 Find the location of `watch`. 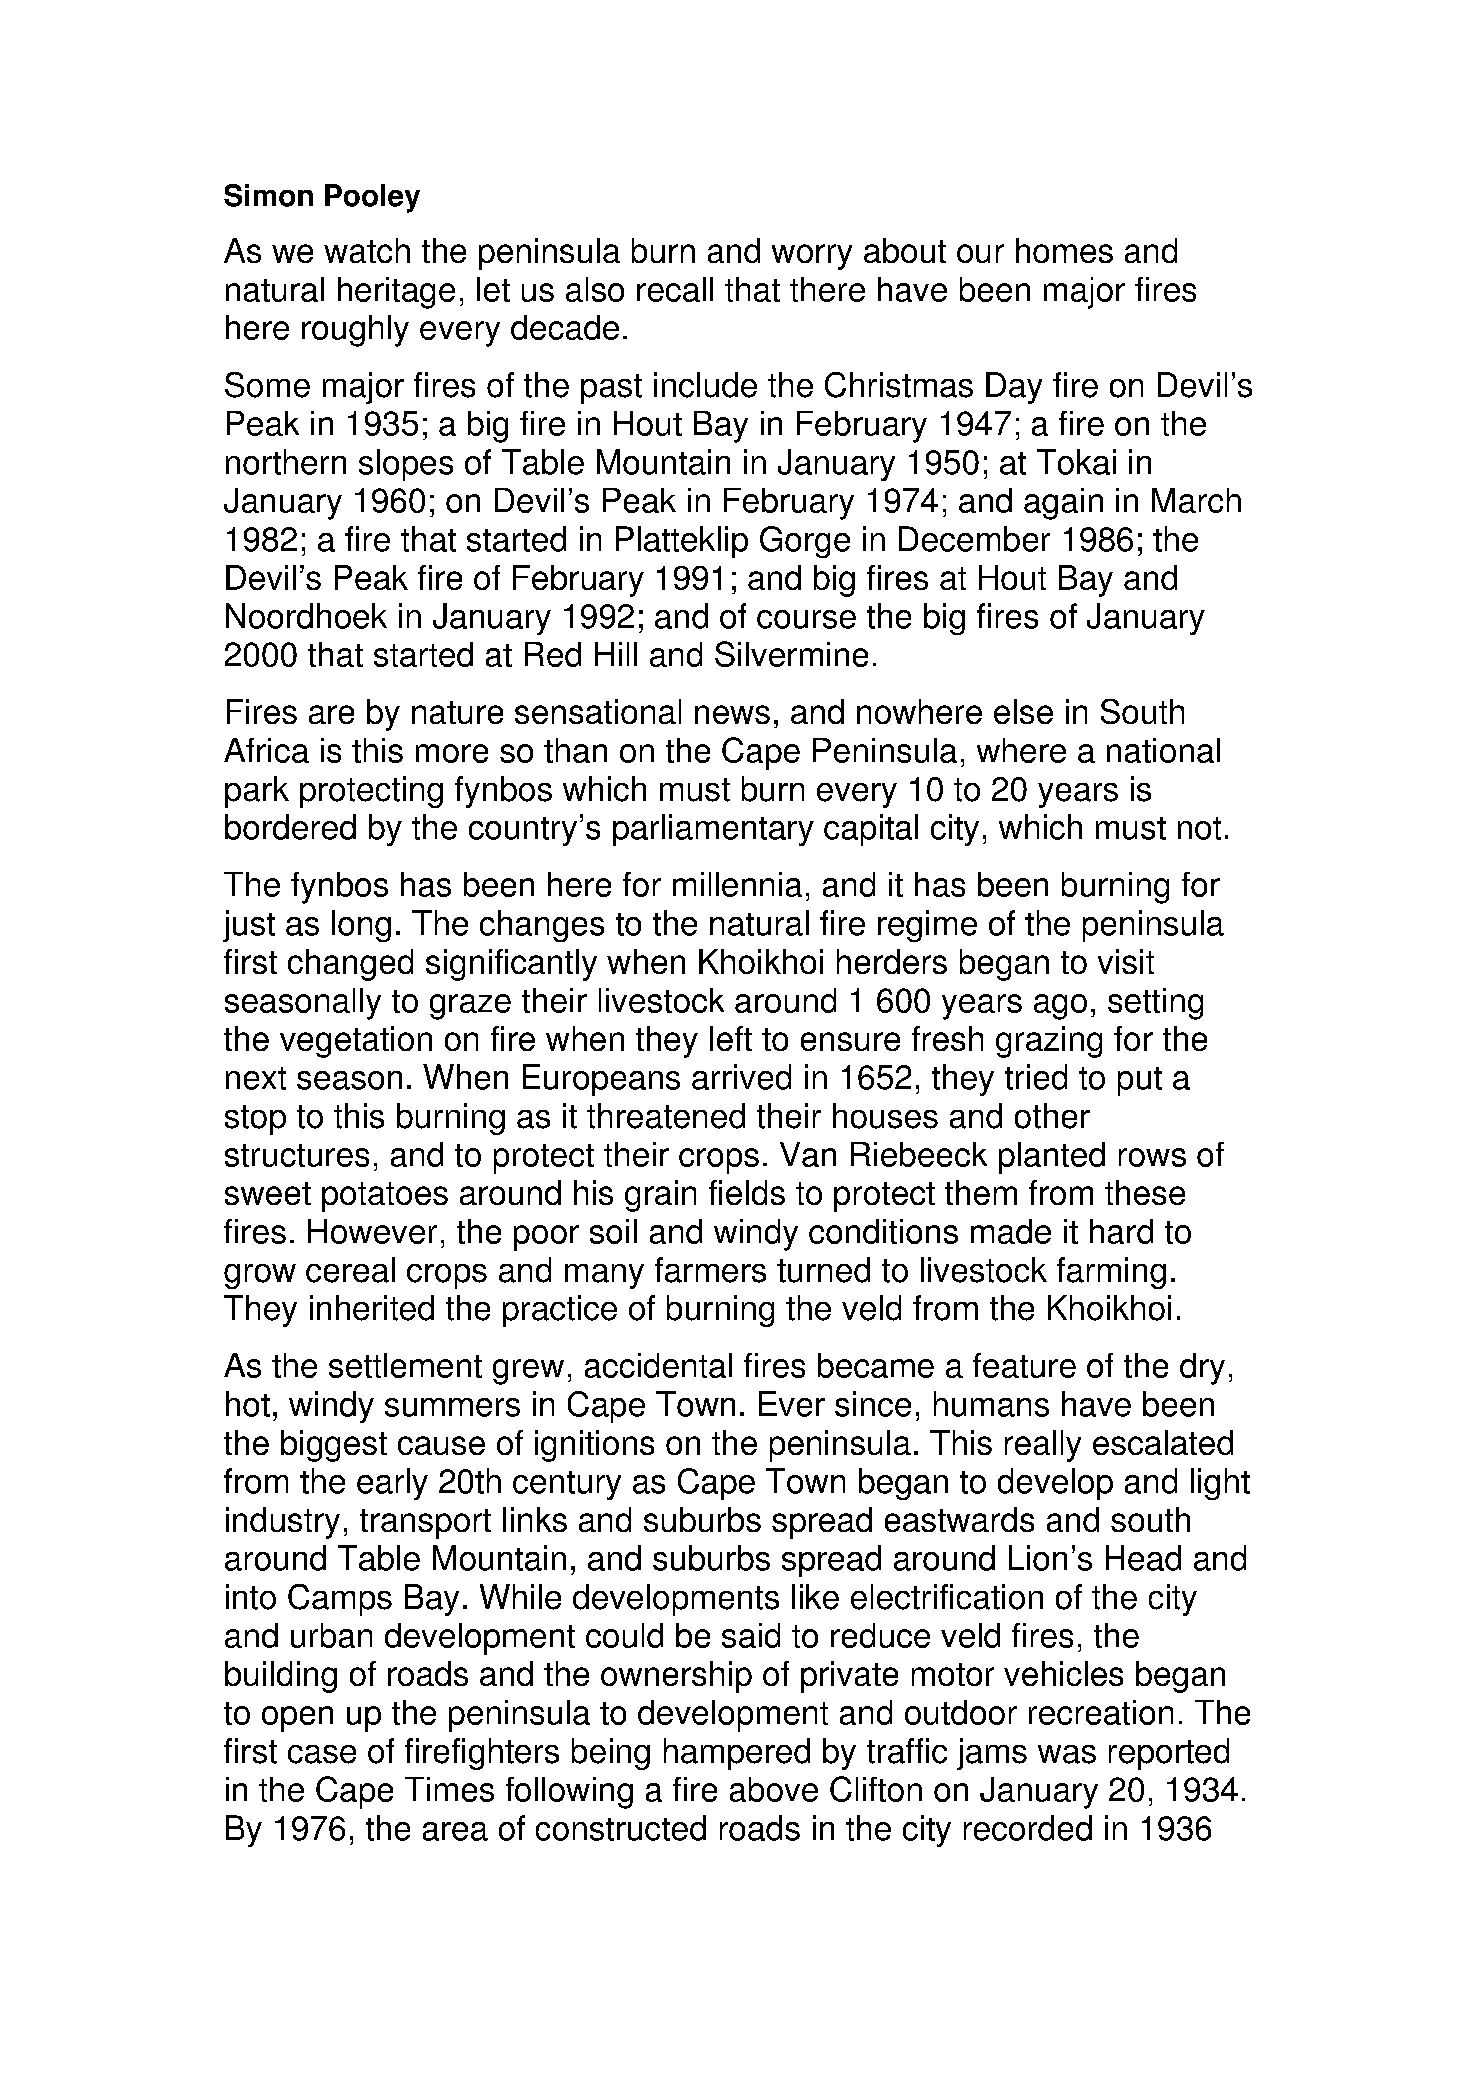

watch is located at coordinates (367, 250).
